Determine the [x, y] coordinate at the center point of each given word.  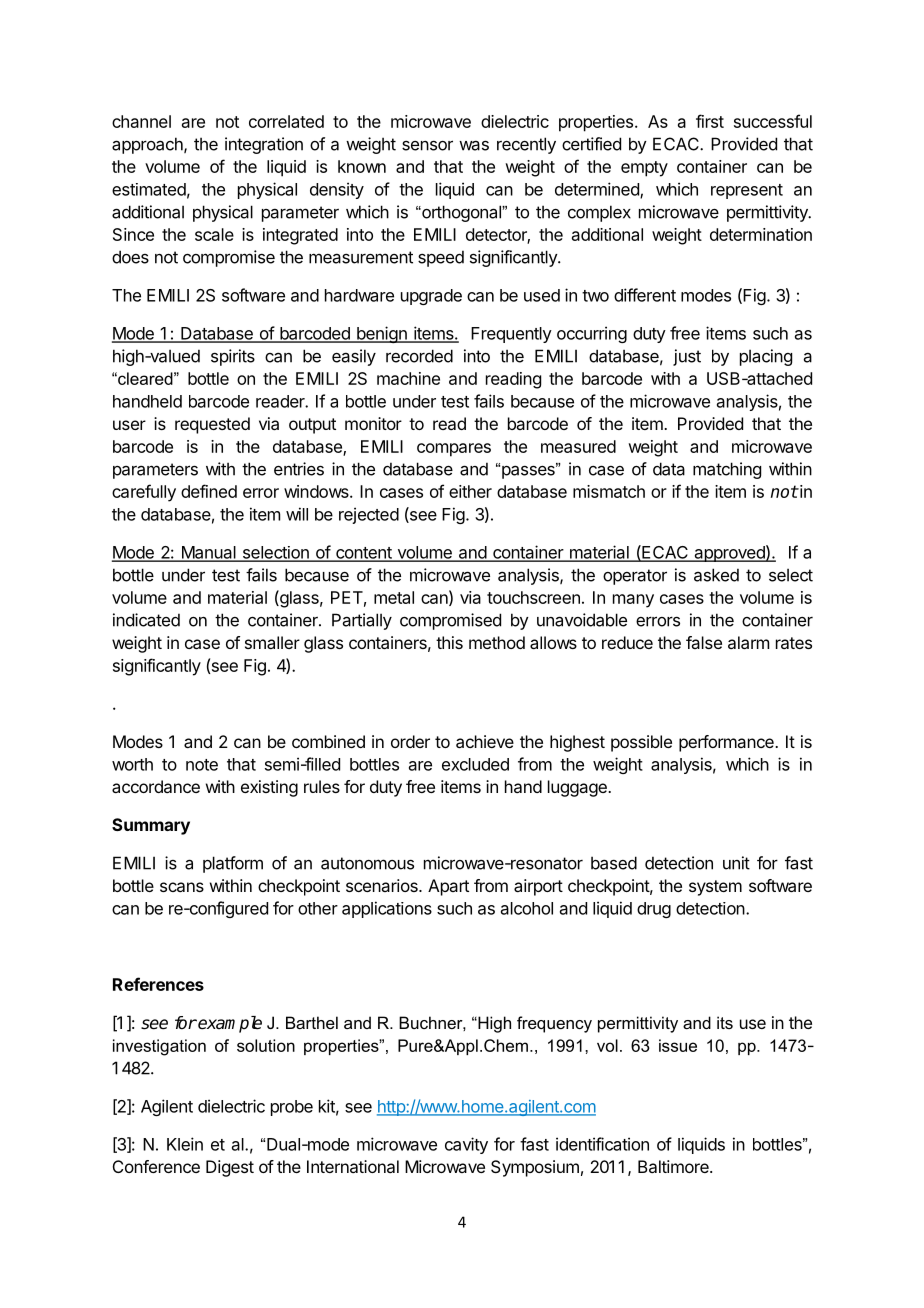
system [715, 888]
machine [408, 378]
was [474, 145]
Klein [185, 1144]
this [449, 642]
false [704, 642]
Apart [448, 887]
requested [212, 425]
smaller [272, 642]
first [710, 121]
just [687, 357]
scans [182, 887]
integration [264, 145]
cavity [466, 1145]
